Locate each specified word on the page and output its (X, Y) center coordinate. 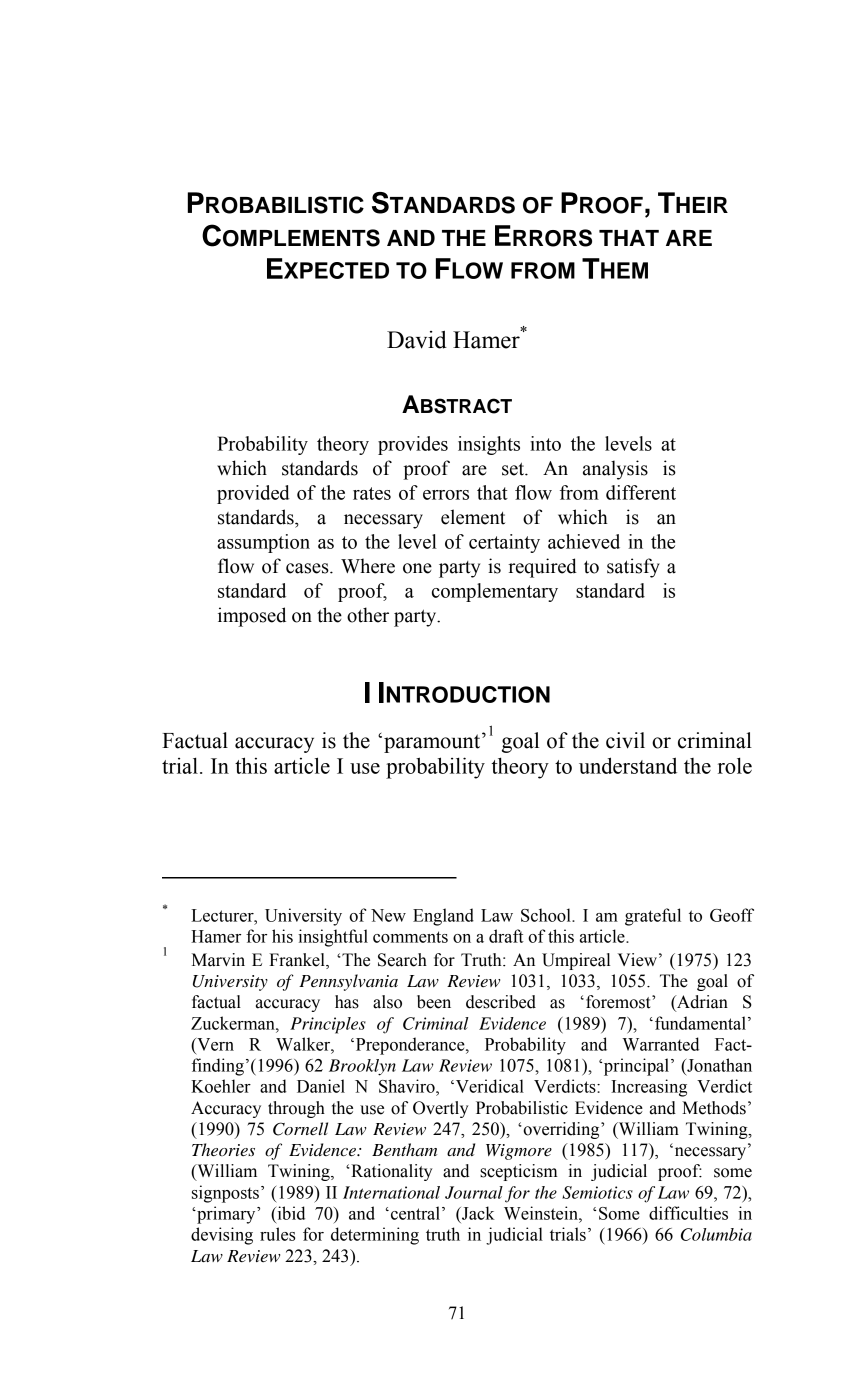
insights (489, 445)
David (417, 340)
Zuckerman (234, 1023)
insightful (333, 938)
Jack (477, 1213)
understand (628, 765)
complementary (495, 592)
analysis (615, 470)
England (443, 917)
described (501, 1002)
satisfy (633, 568)
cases (308, 568)
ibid (290, 1213)
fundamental (700, 1023)
